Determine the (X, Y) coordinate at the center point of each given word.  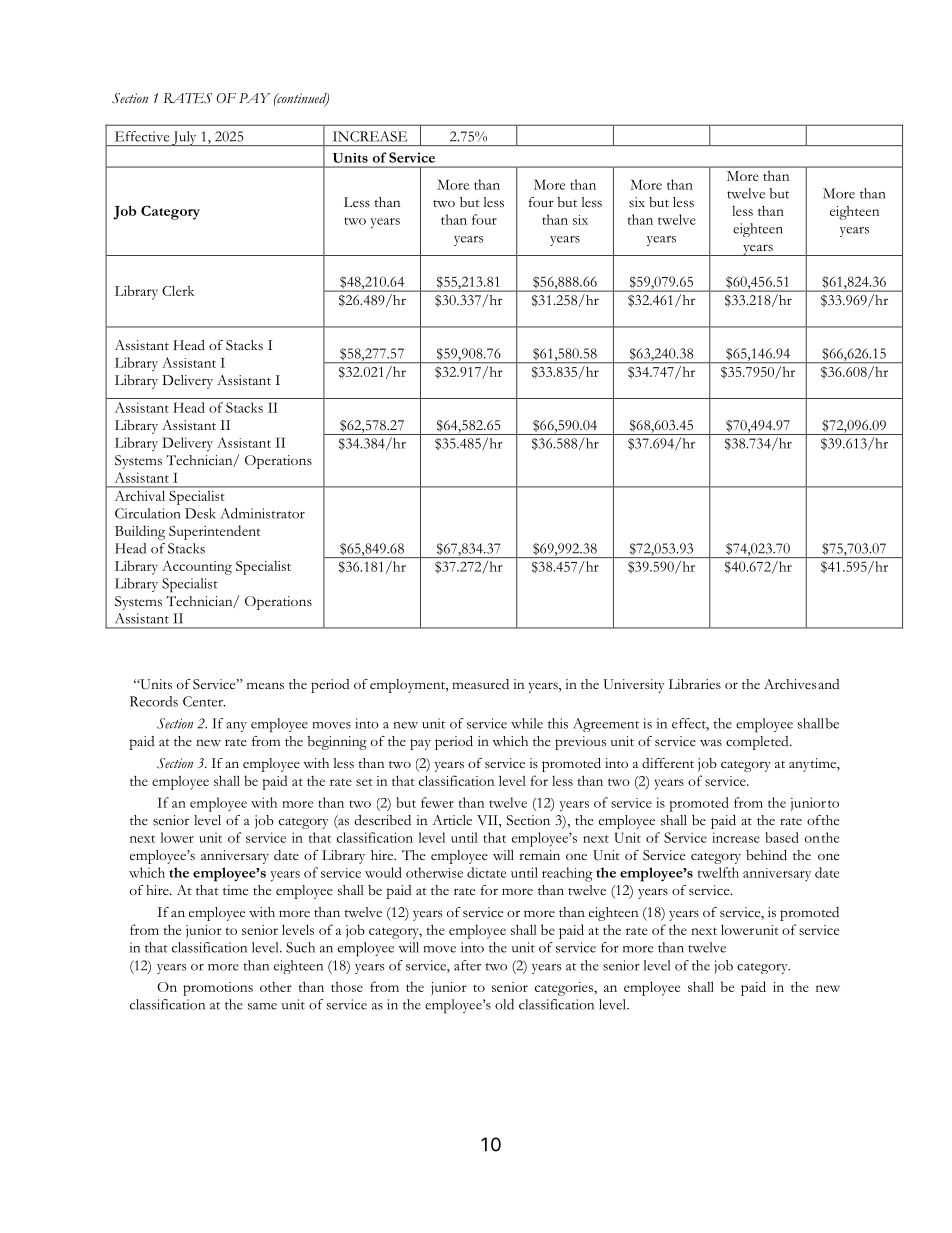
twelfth (718, 872)
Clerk (178, 290)
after (467, 965)
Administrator (262, 513)
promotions (218, 989)
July (184, 138)
